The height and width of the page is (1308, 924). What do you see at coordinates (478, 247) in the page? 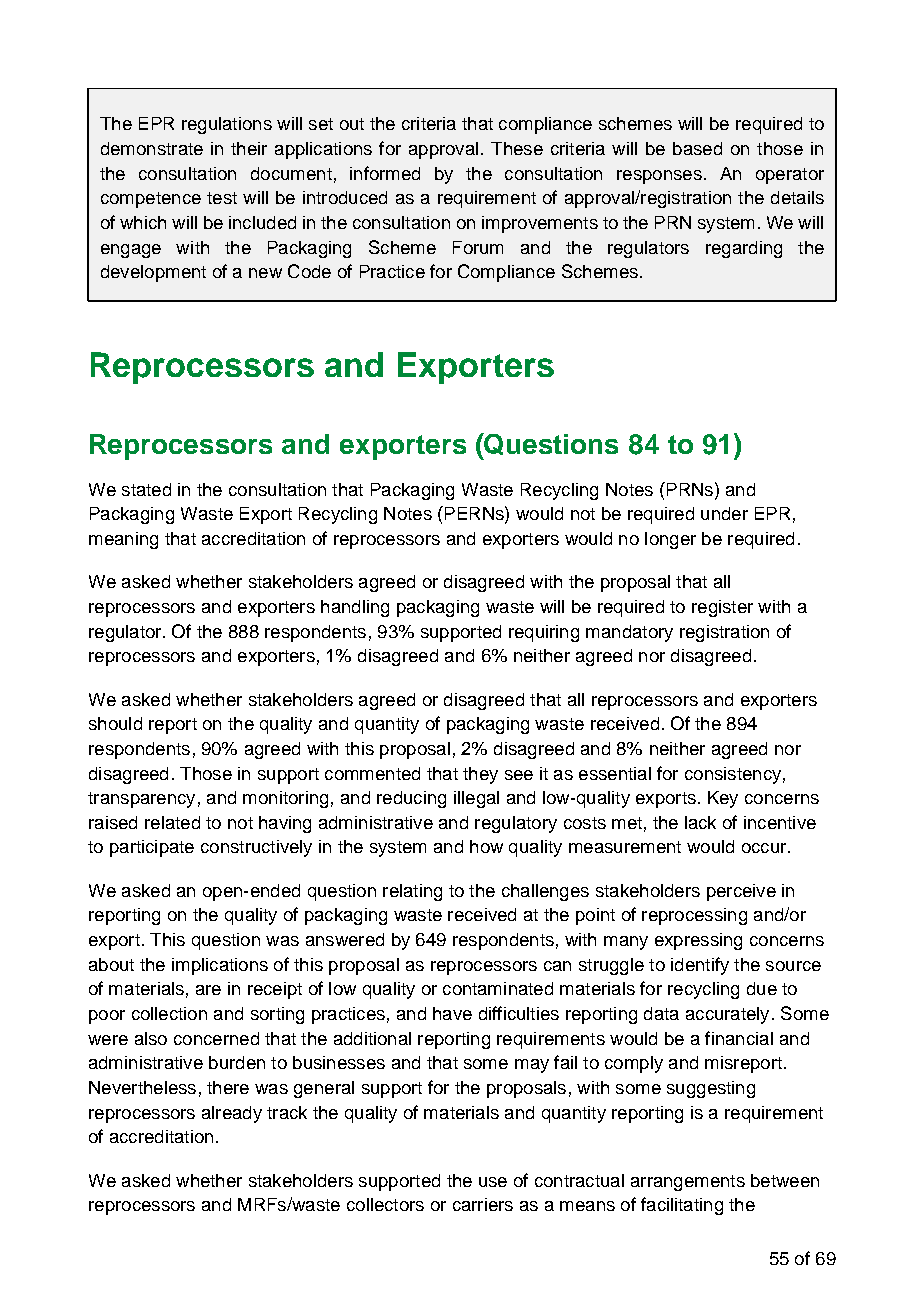
I see `Forum` at bounding box center [478, 247].
